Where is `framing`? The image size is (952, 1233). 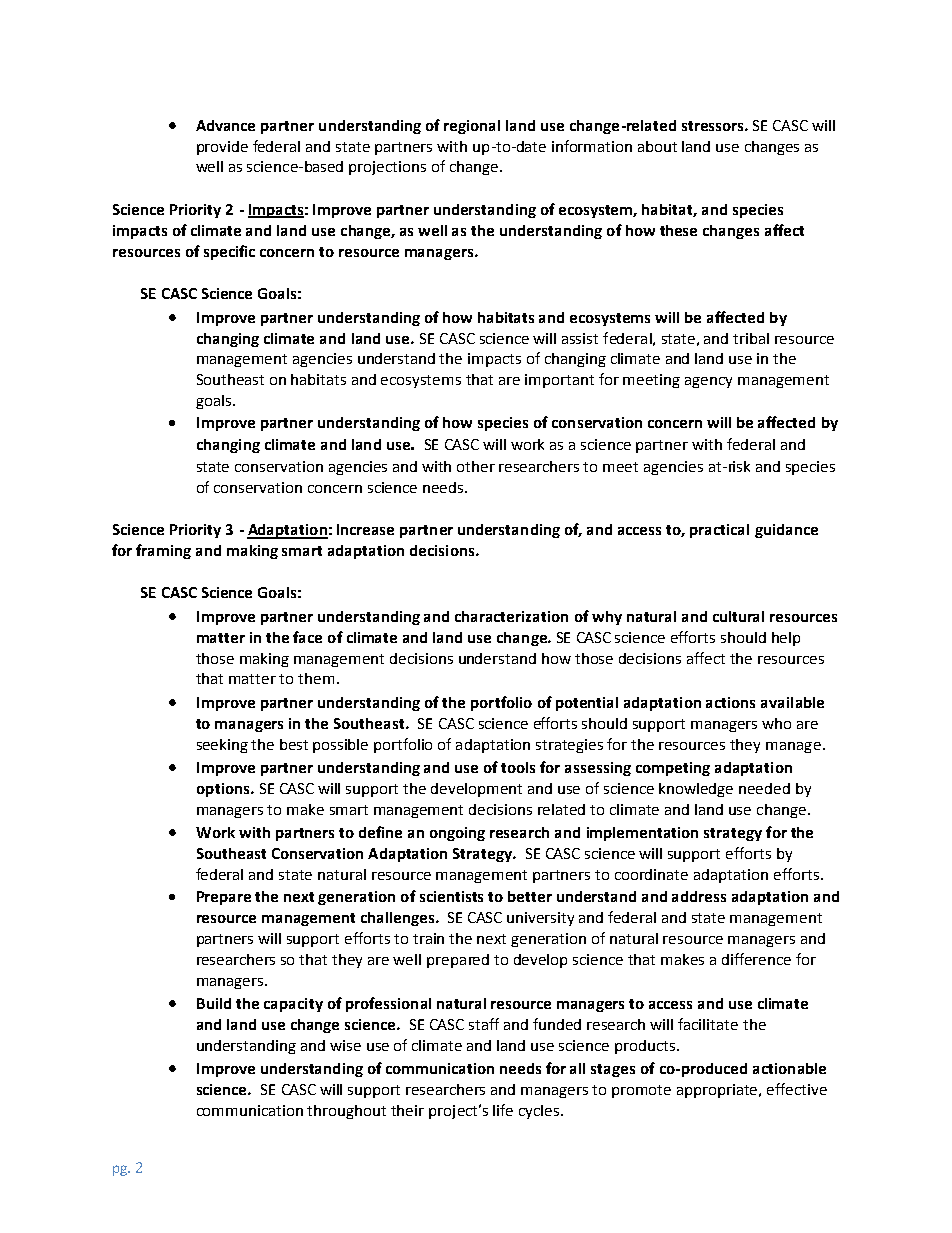 framing is located at coordinates (163, 551).
